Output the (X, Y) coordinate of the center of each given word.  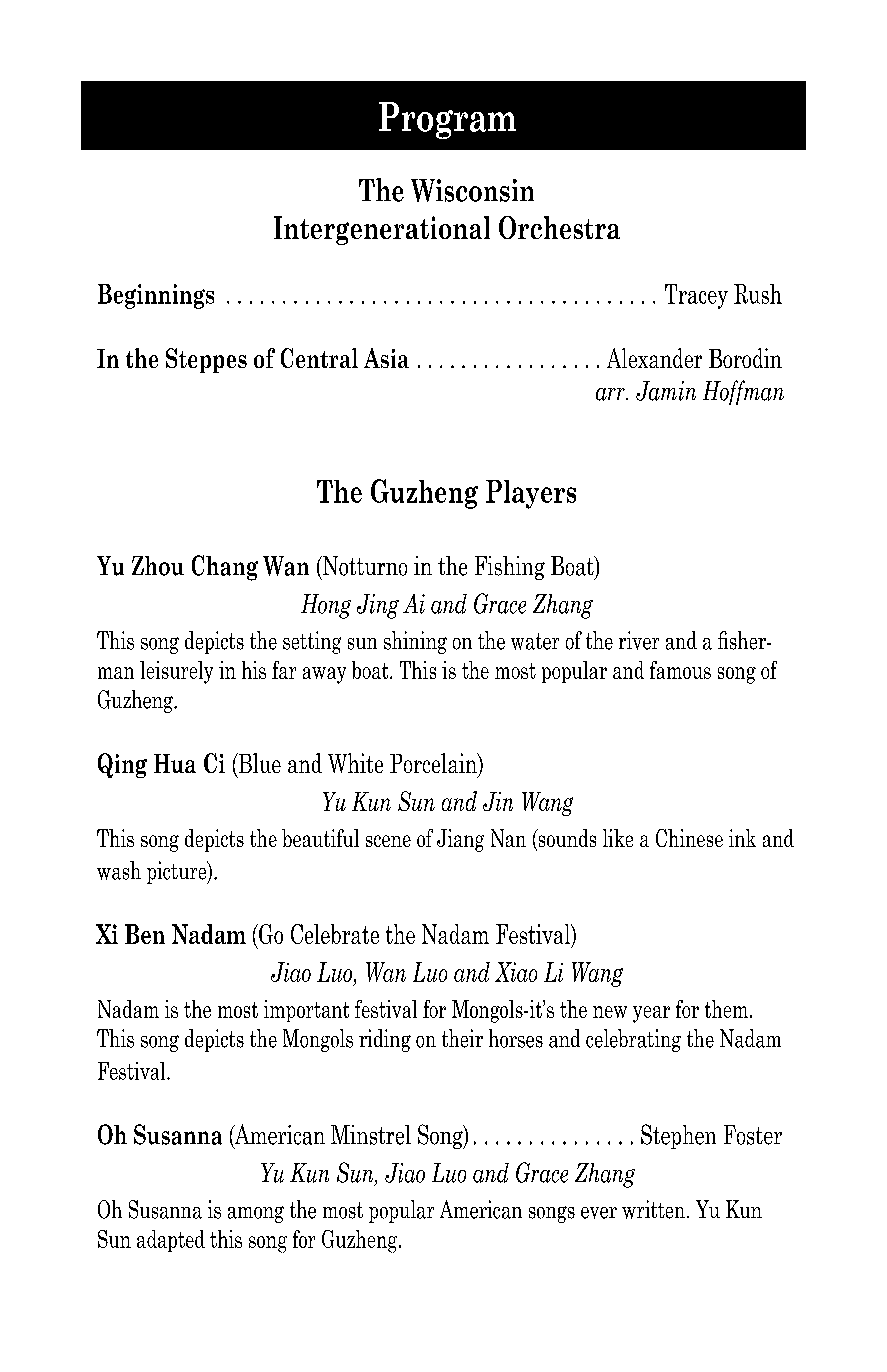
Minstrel (371, 1135)
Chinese (689, 838)
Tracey (696, 296)
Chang (225, 568)
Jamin (666, 391)
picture (178, 872)
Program (447, 120)
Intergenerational (382, 230)
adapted (171, 1241)
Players (531, 494)
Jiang (460, 840)
